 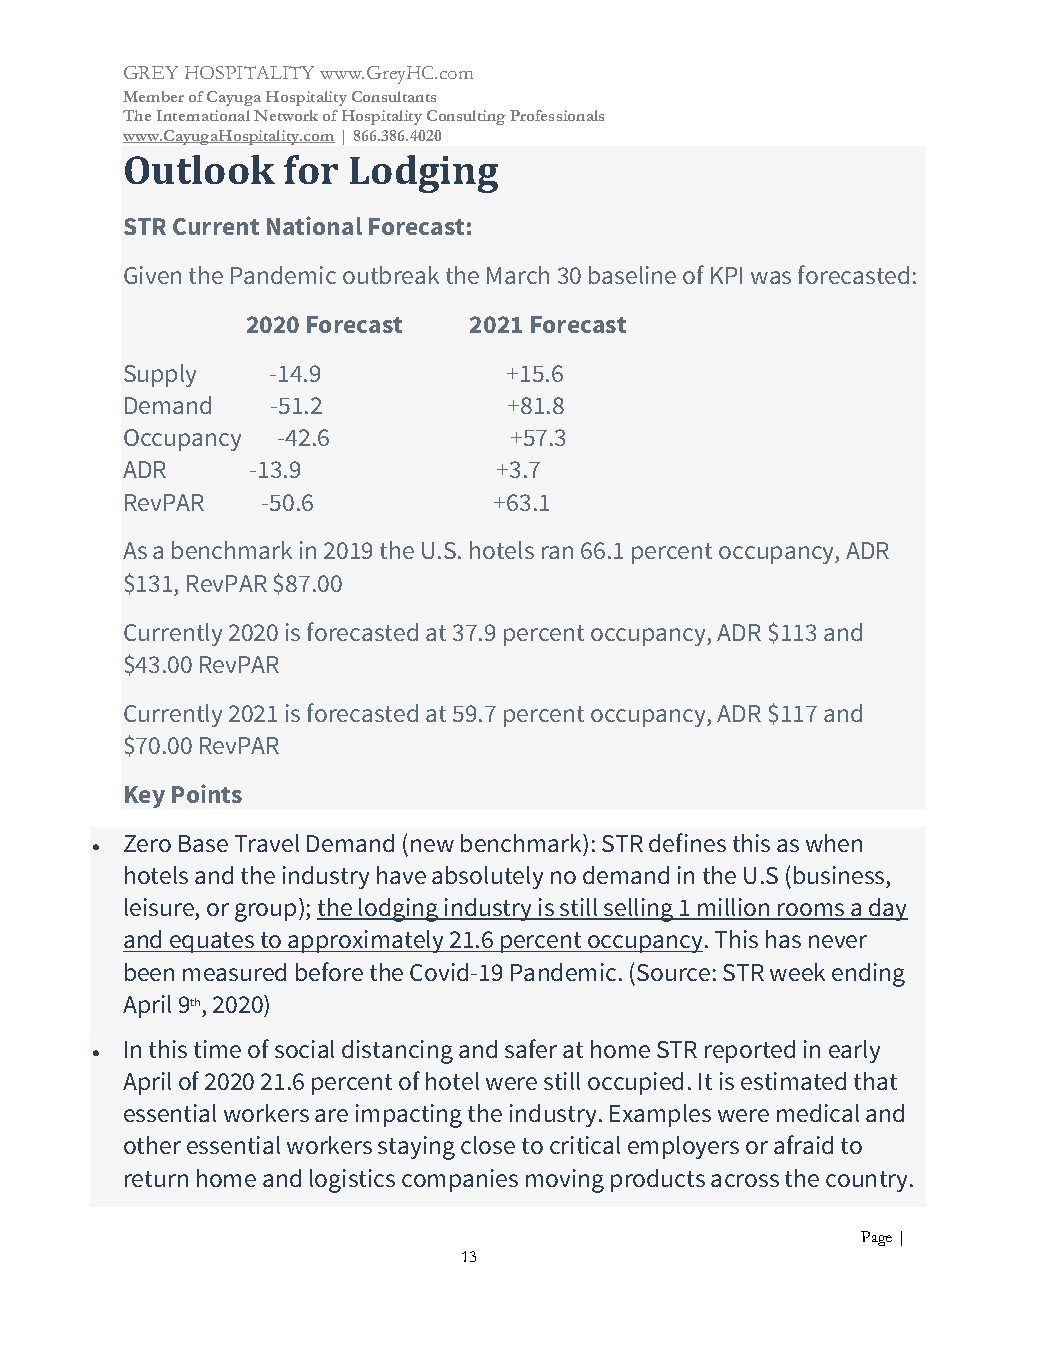 What do you see at coordinates (207, 793) in the screenshot?
I see `Points` at bounding box center [207, 793].
